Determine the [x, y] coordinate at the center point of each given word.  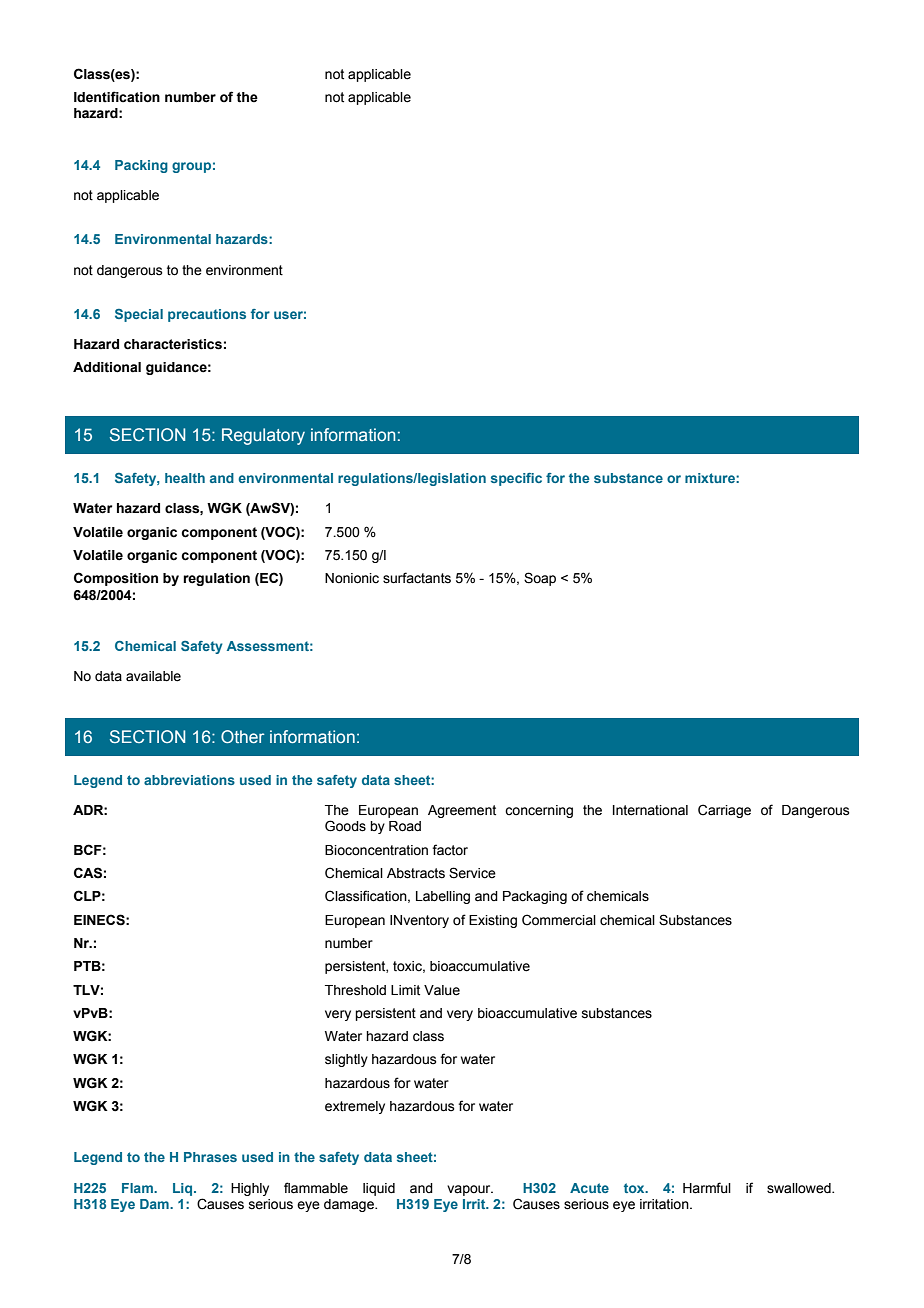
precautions [207, 315]
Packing [141, 166]
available [153, 676]
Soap [540, 579]
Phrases [210, 1157]
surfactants [417, 578]
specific [516, 479]
